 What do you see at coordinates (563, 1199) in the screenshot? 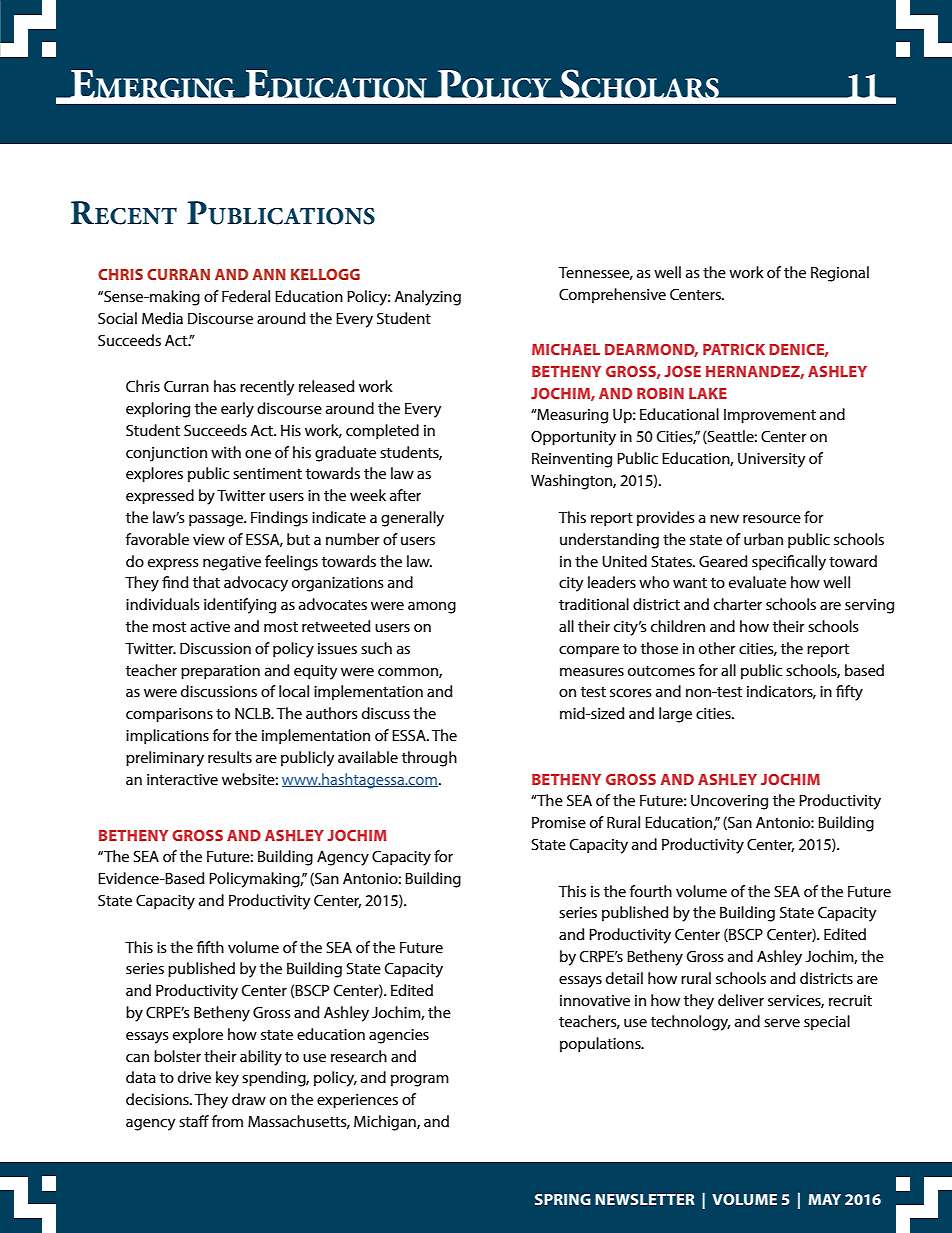
I see `SPRING` at bounding box center [563, 1199].
